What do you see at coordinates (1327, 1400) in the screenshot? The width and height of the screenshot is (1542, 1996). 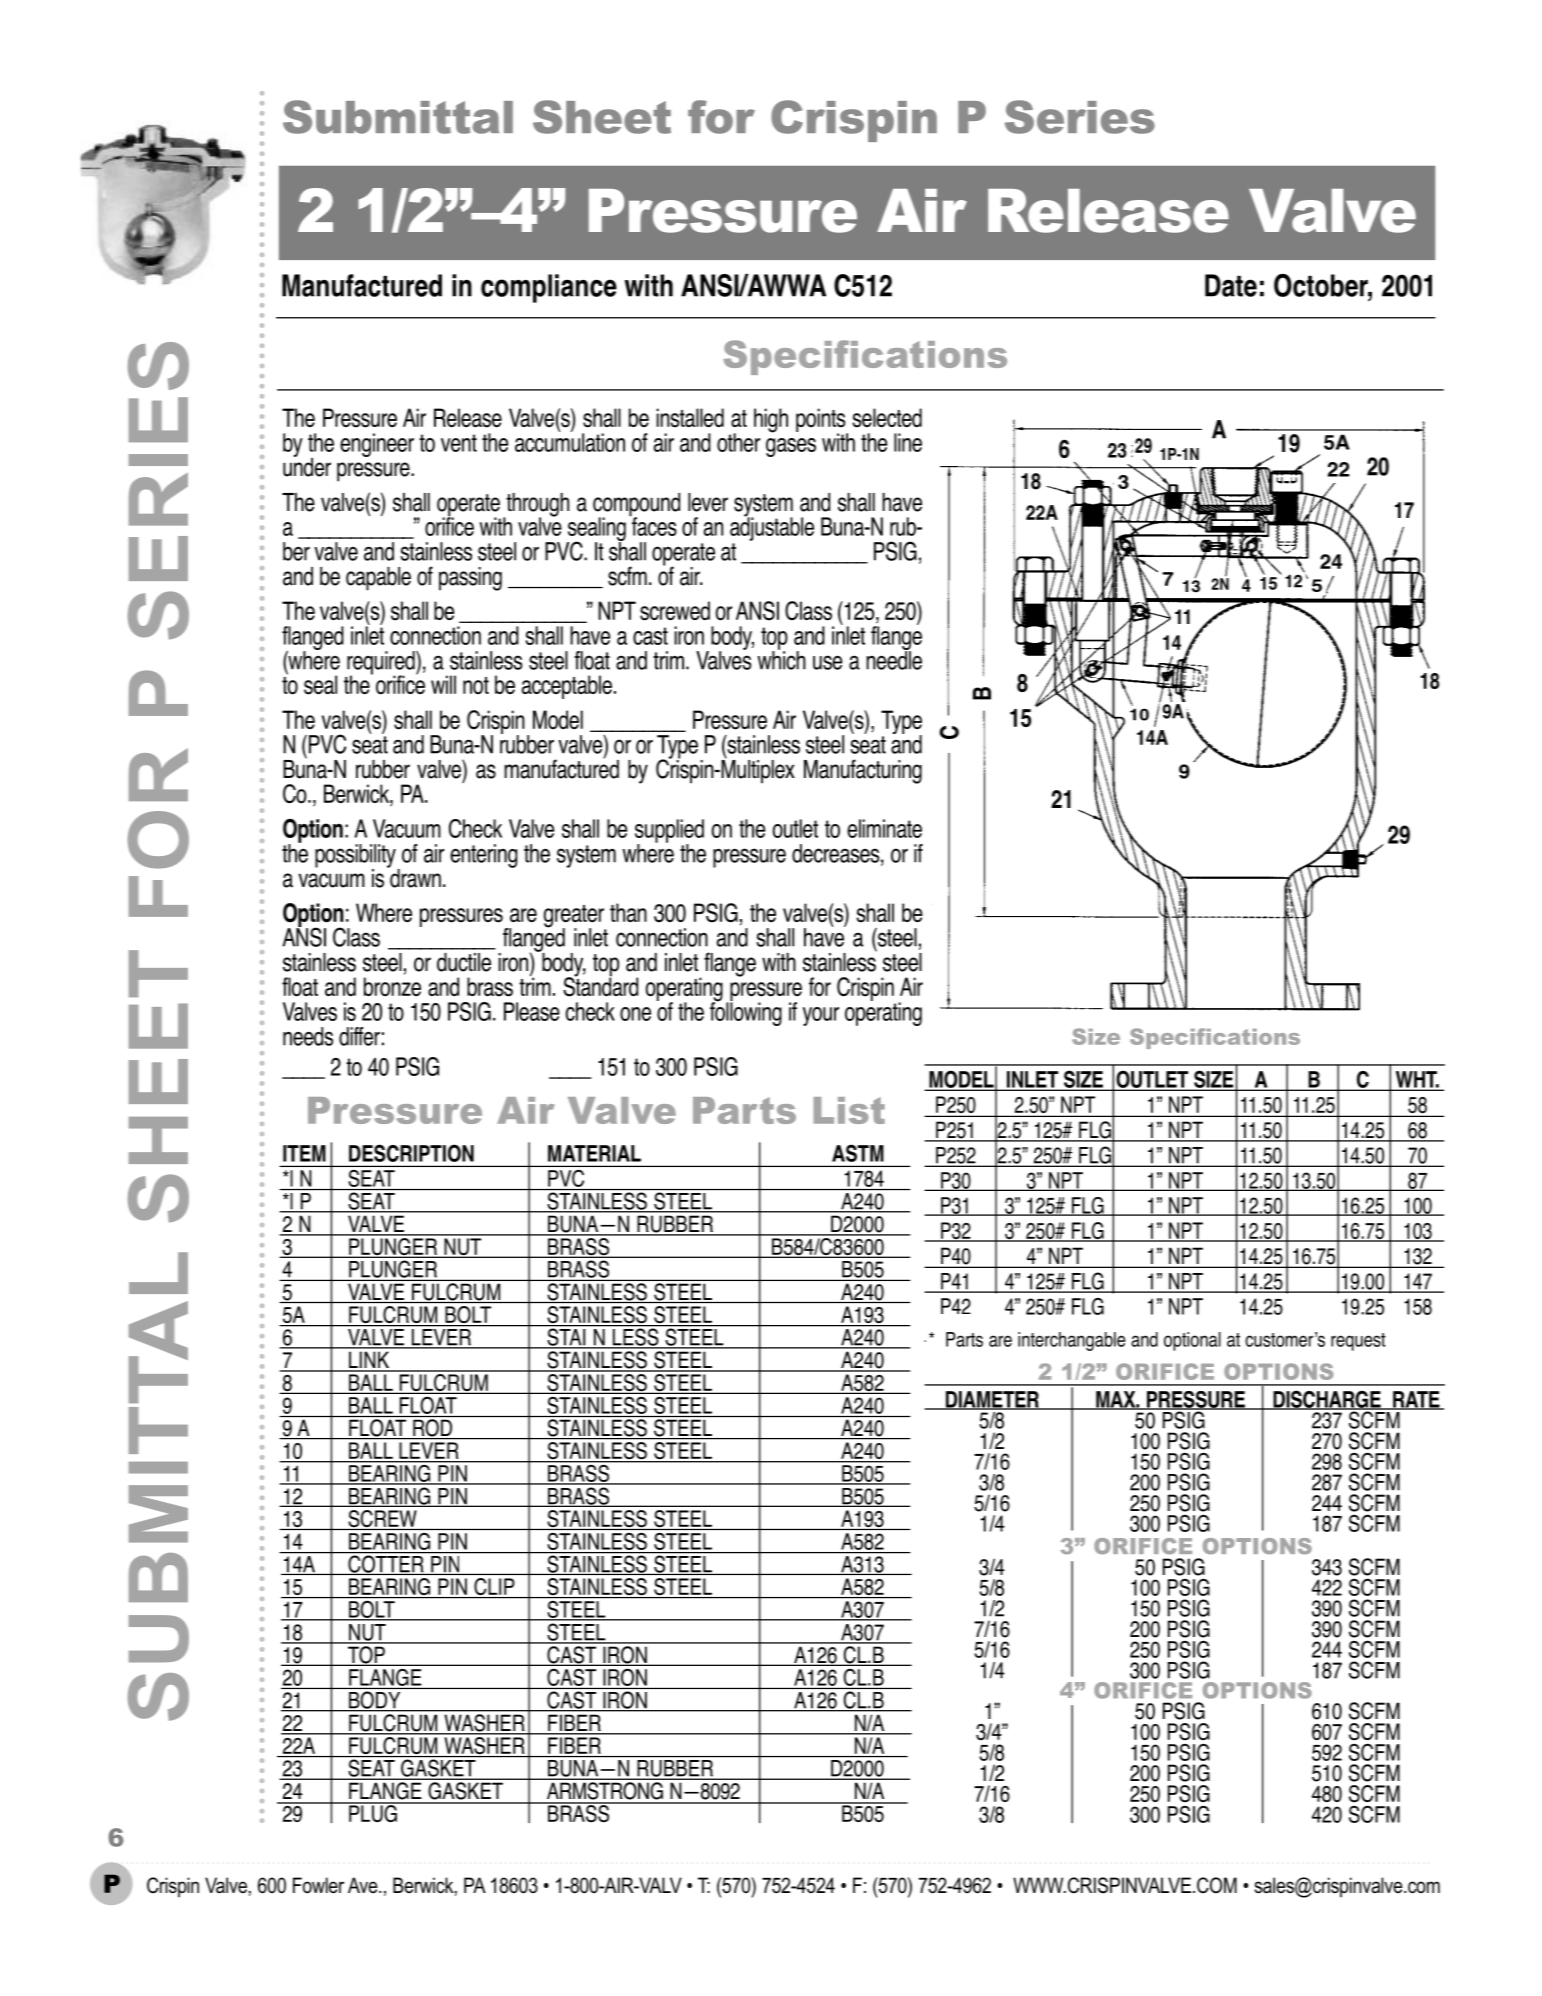 I see `DISCHARGE` at bounding box center [1327, 1400].
